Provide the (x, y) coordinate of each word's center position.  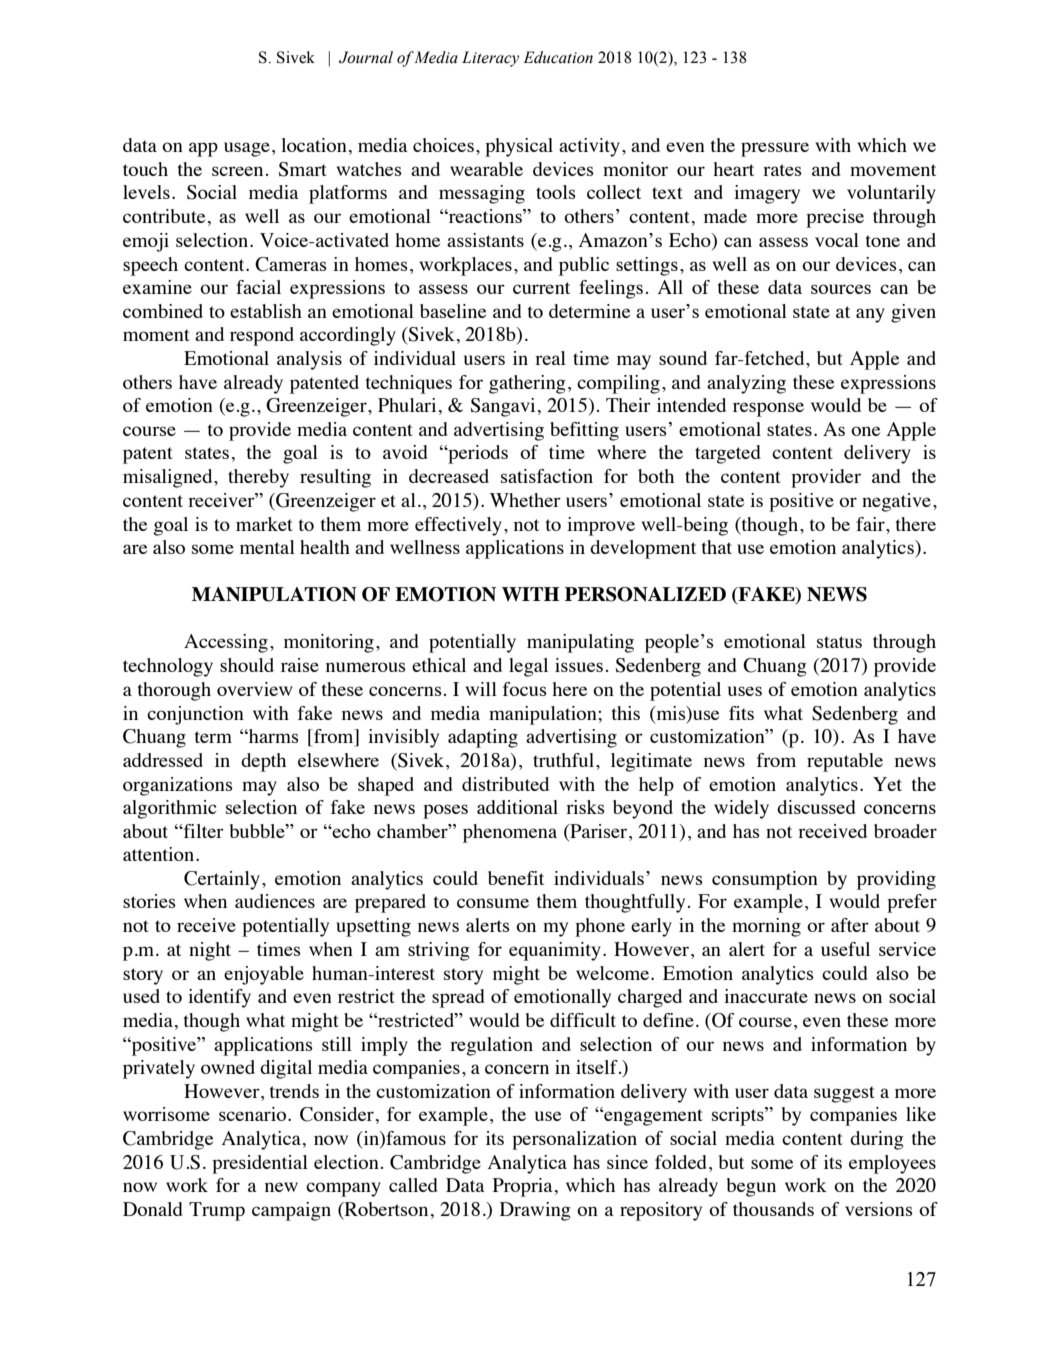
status (839, 642)
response (768, 409)
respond (262, 336)
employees (892, 1164)
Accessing (226, 643)
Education (558, 57)
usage (247, 149)
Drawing (535, 1211)
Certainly (222, 880)
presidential (260, 1164)
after (850, 925)
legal (528, 667)
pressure (775, 149)
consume (493, 903)
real (550, 358)
